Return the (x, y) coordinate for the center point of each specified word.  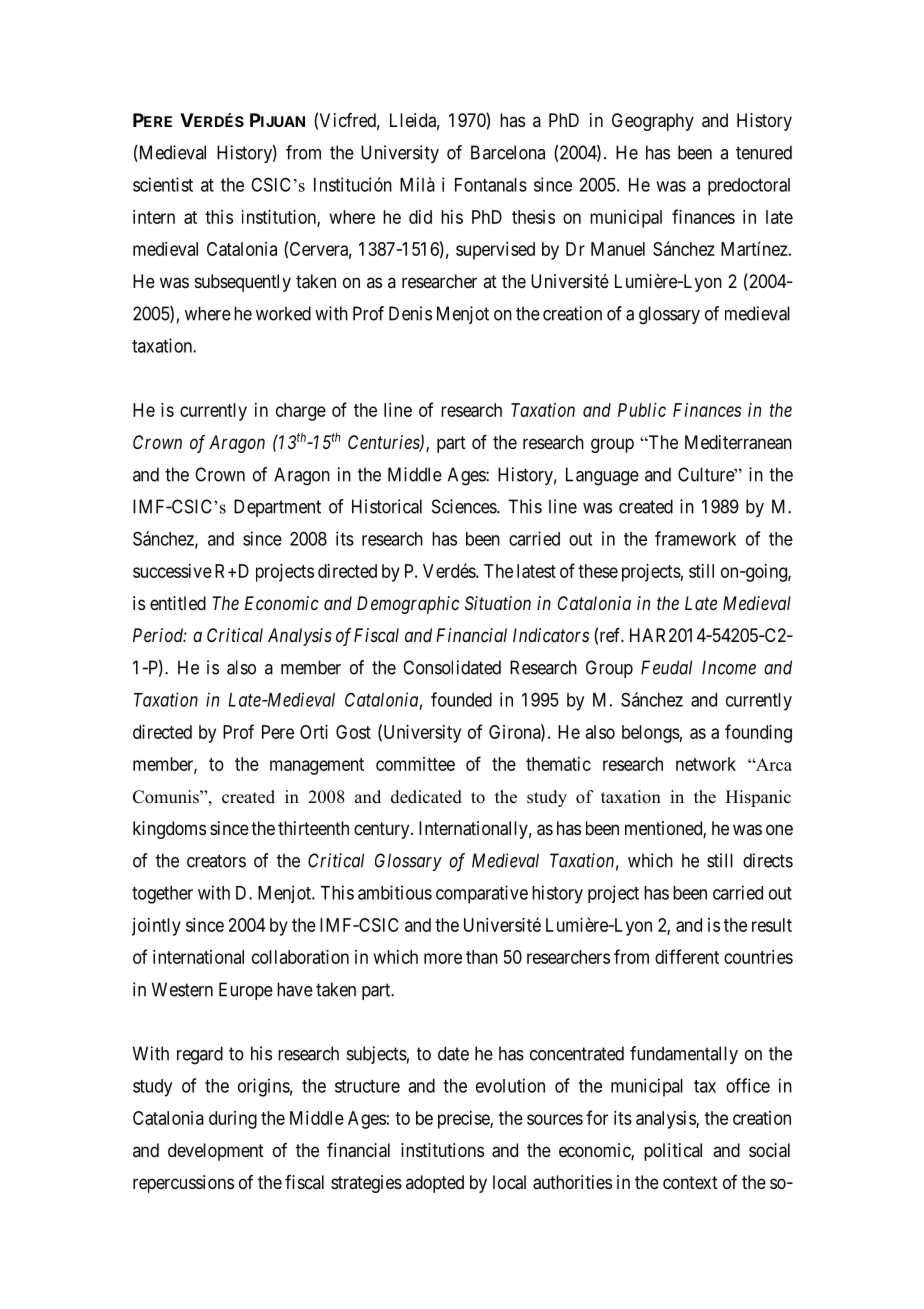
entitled (178, 603)
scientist (163, 184)
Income (729, 667)
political (673, 1152)
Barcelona (508, 152)
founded (461, 699)
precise (464, 1120)
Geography (653, 122)
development (216, 1152)
